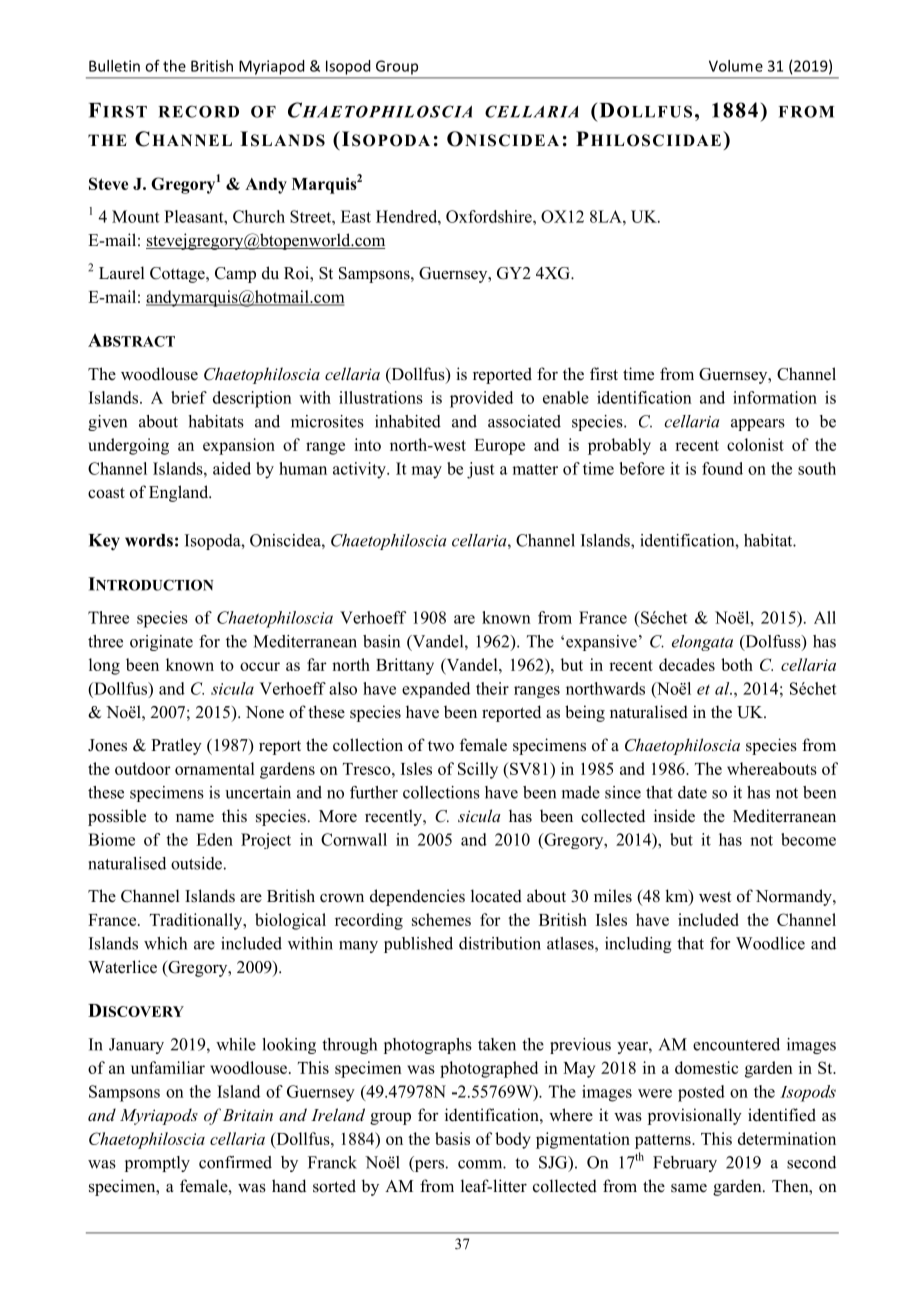 The image size is (924, 1308). Describe the element at coordinates (775, 397) in the screenshot. I see `information` at that location.
